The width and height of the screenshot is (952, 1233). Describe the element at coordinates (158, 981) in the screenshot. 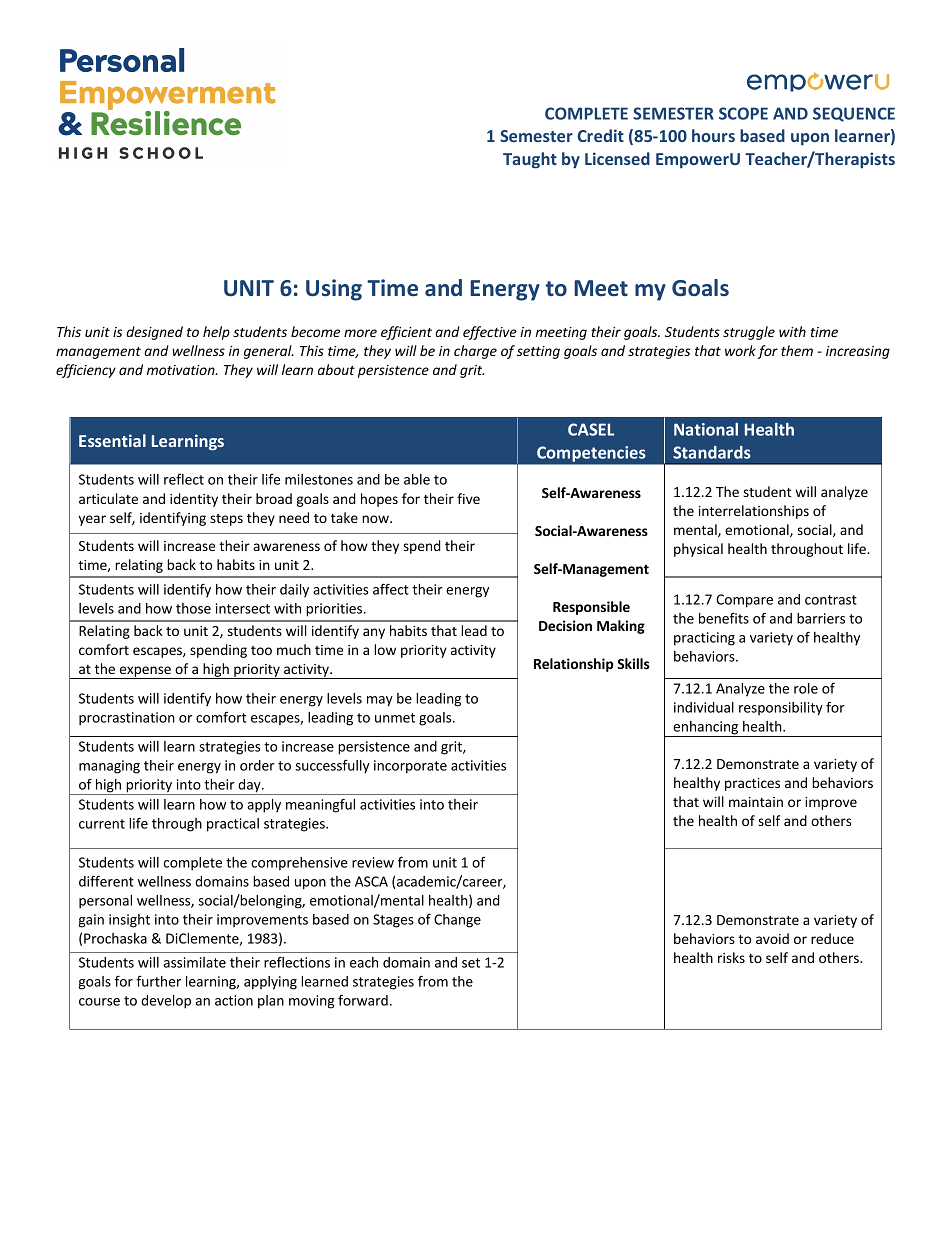

I see `further` at that location.
